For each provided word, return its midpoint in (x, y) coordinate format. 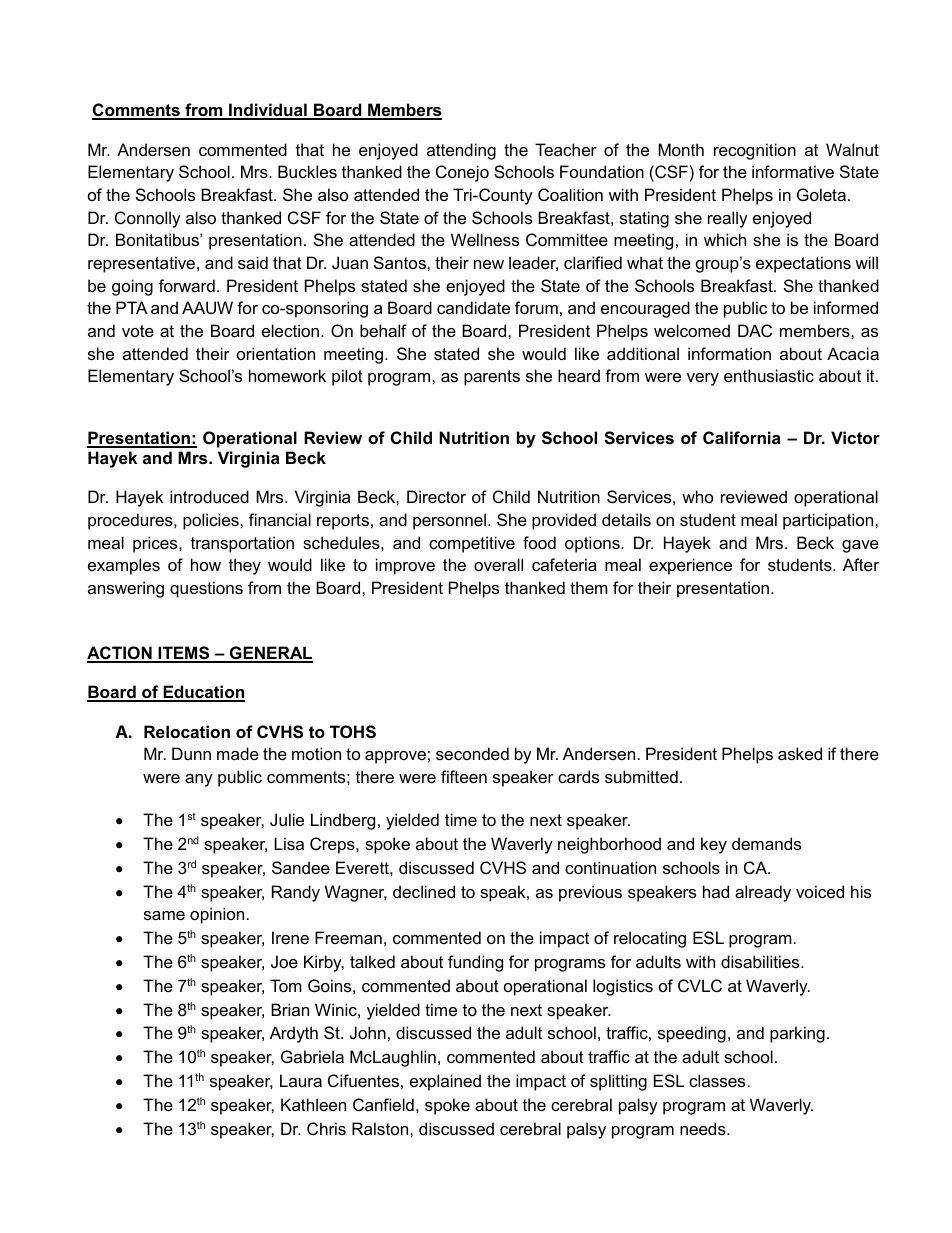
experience (690, 566)
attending (461, 151)
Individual (268, 111)
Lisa (289, 843)
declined (424, 891)
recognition (755, 151)
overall (498, 564)
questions (206, 589)
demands (766, 843)
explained (445, 1082)
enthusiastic (769, 375)
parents (492, 378)
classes (717, 1080)
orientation (276, 353)
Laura (301, 1080)
